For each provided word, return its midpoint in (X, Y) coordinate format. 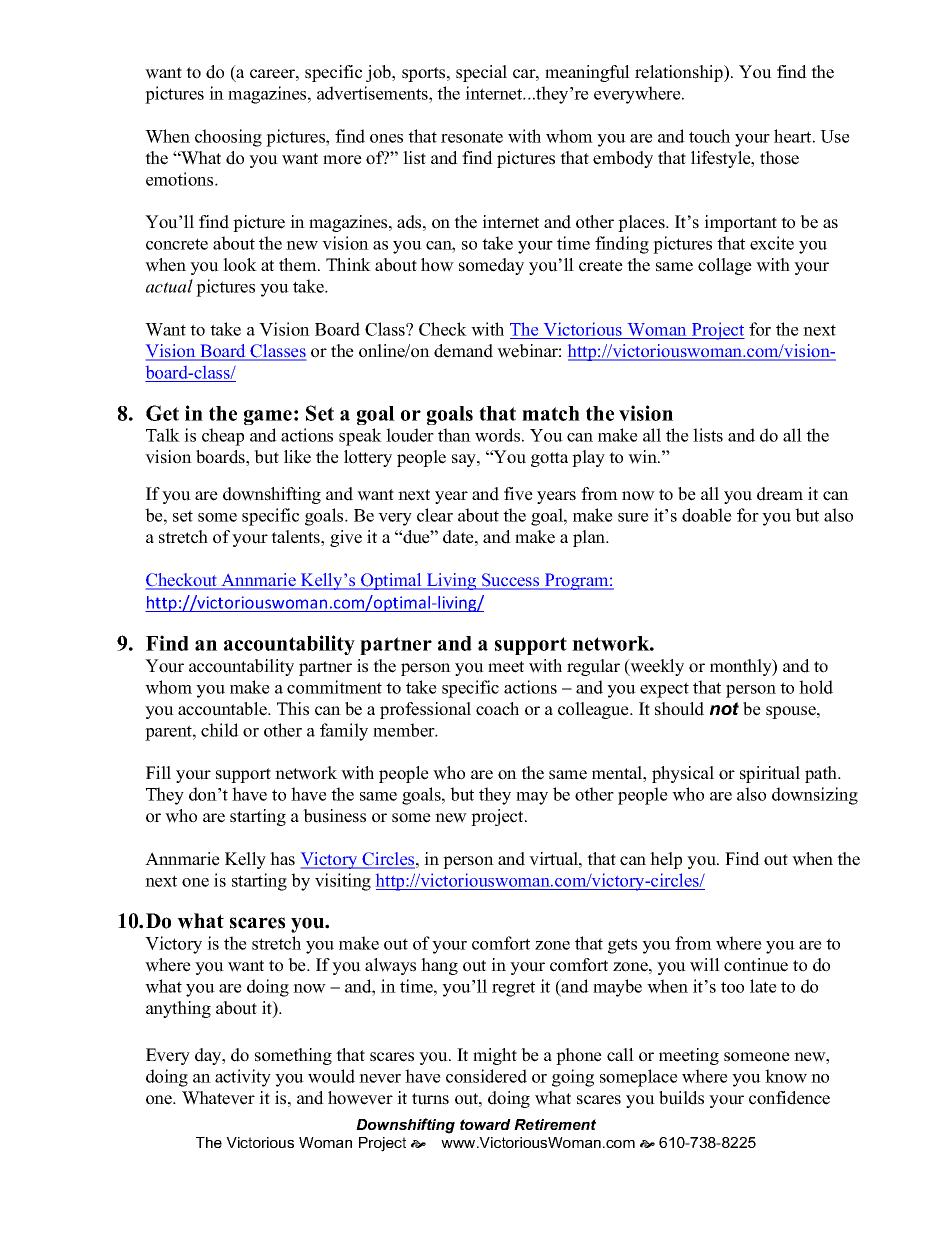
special (481, 73)
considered (486, 1076)
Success (511, 581)
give (346, 538)
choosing (228, 138)
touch (709, 136)
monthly (742, 667)
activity (243, 1078)
